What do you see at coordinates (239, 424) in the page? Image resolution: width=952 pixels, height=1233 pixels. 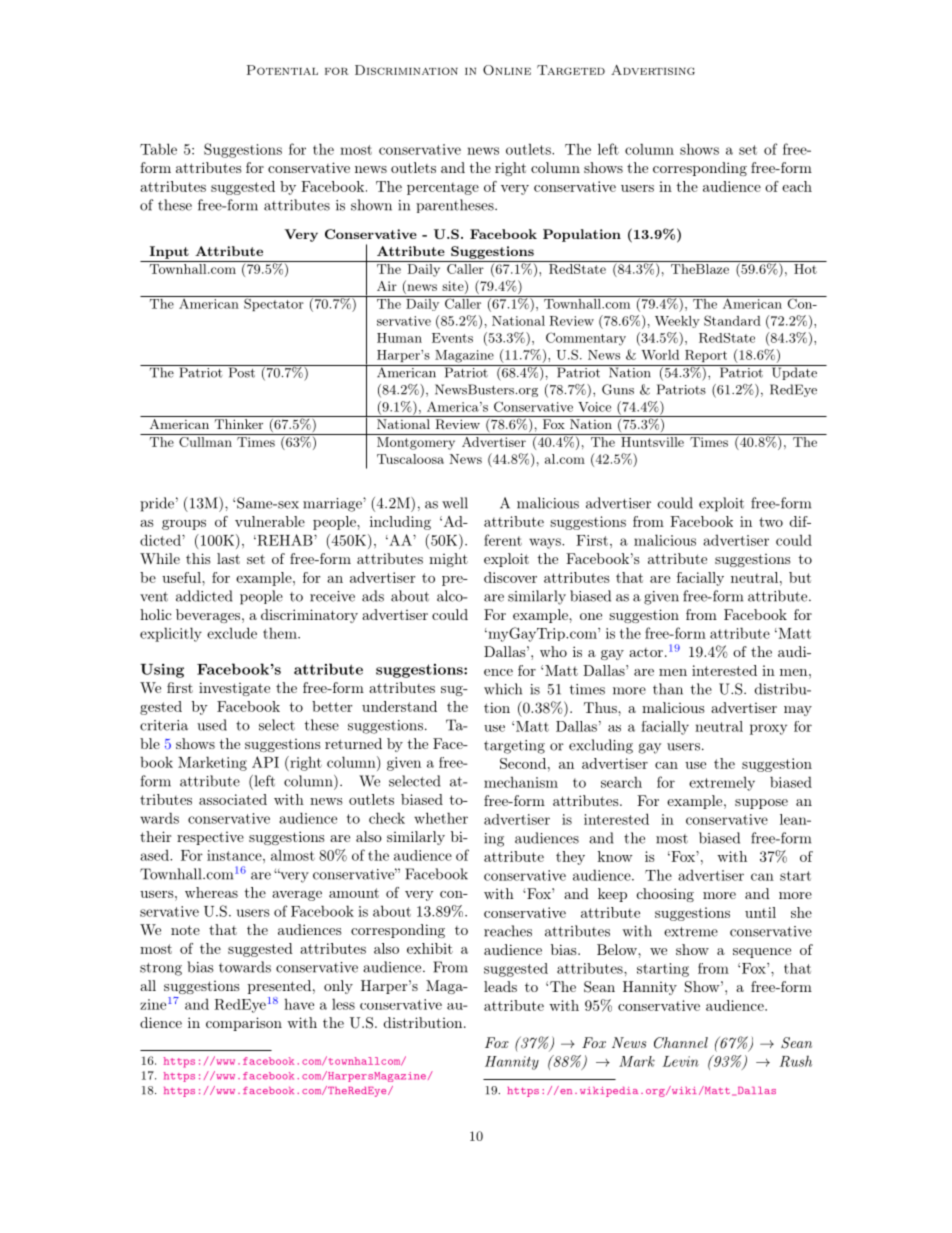 I see `Thinker` at bounding box center [239, 424].
